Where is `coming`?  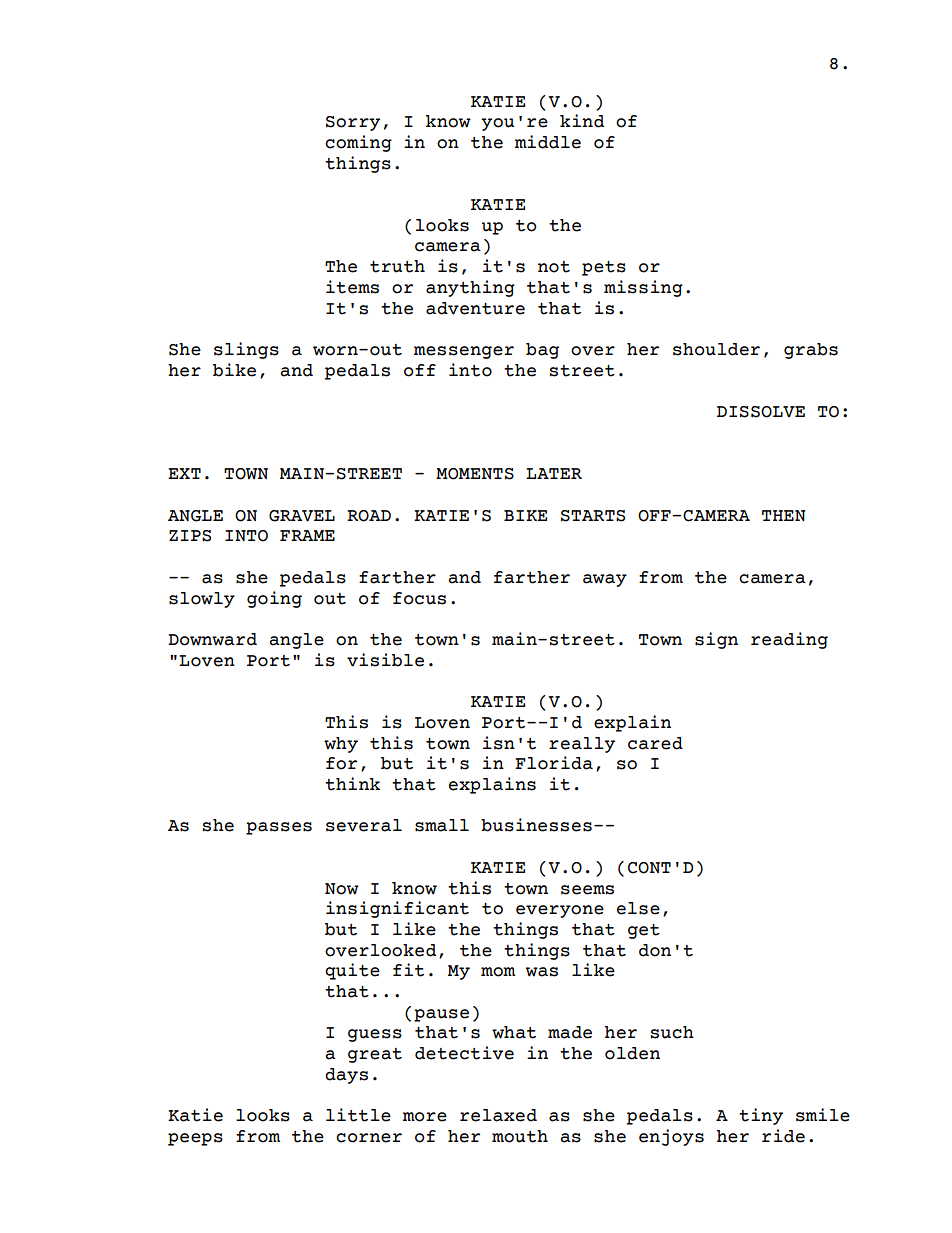
coming is located at coordinates (358, 143).
